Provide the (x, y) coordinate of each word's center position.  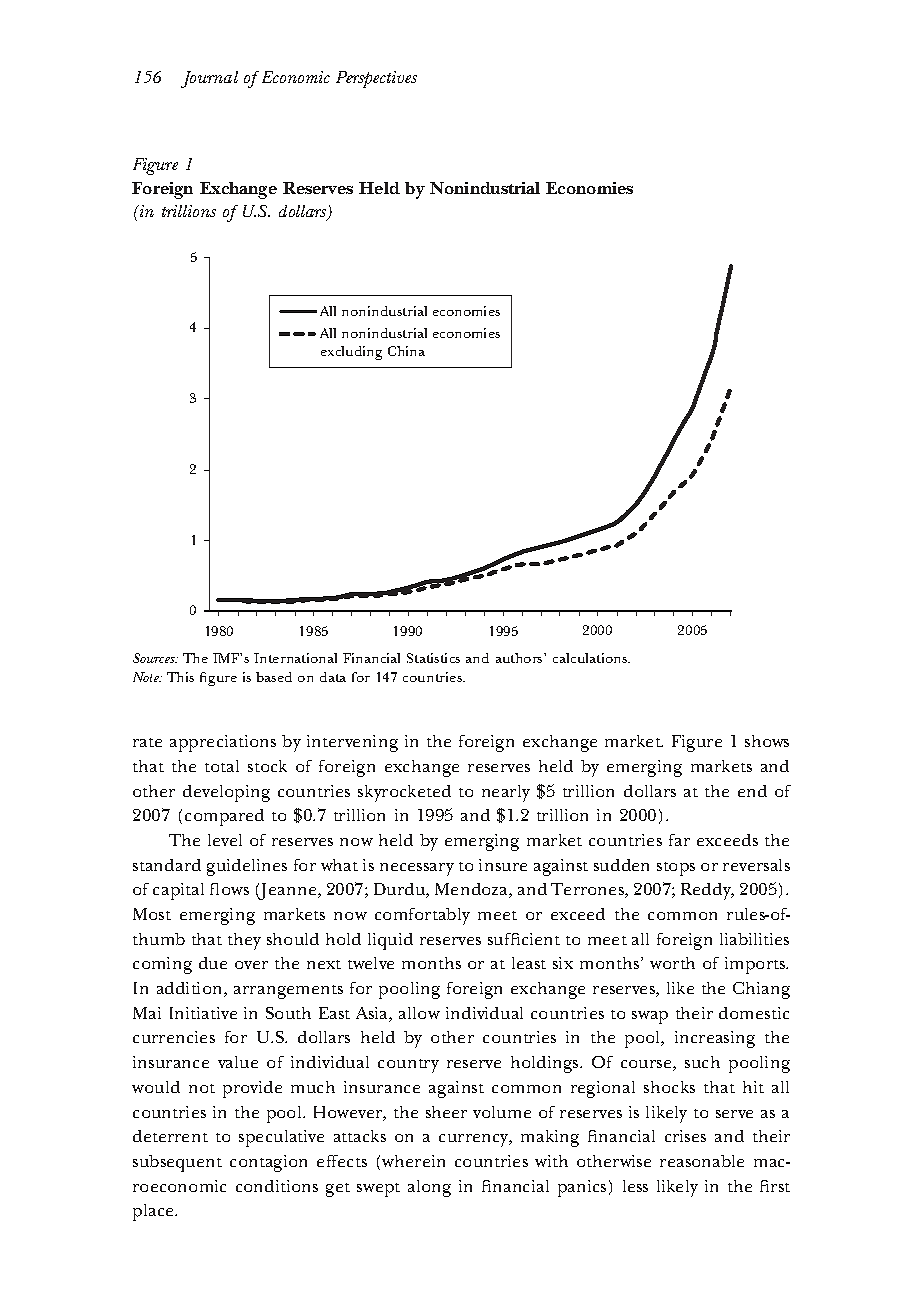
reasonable (702, 1161)
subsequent (177, 1163)
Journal (209, 79)
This (180, 677)
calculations (591, 658)
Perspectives (376, 79)
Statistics (433, 658)
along (429, 1188)
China (406, 351)
